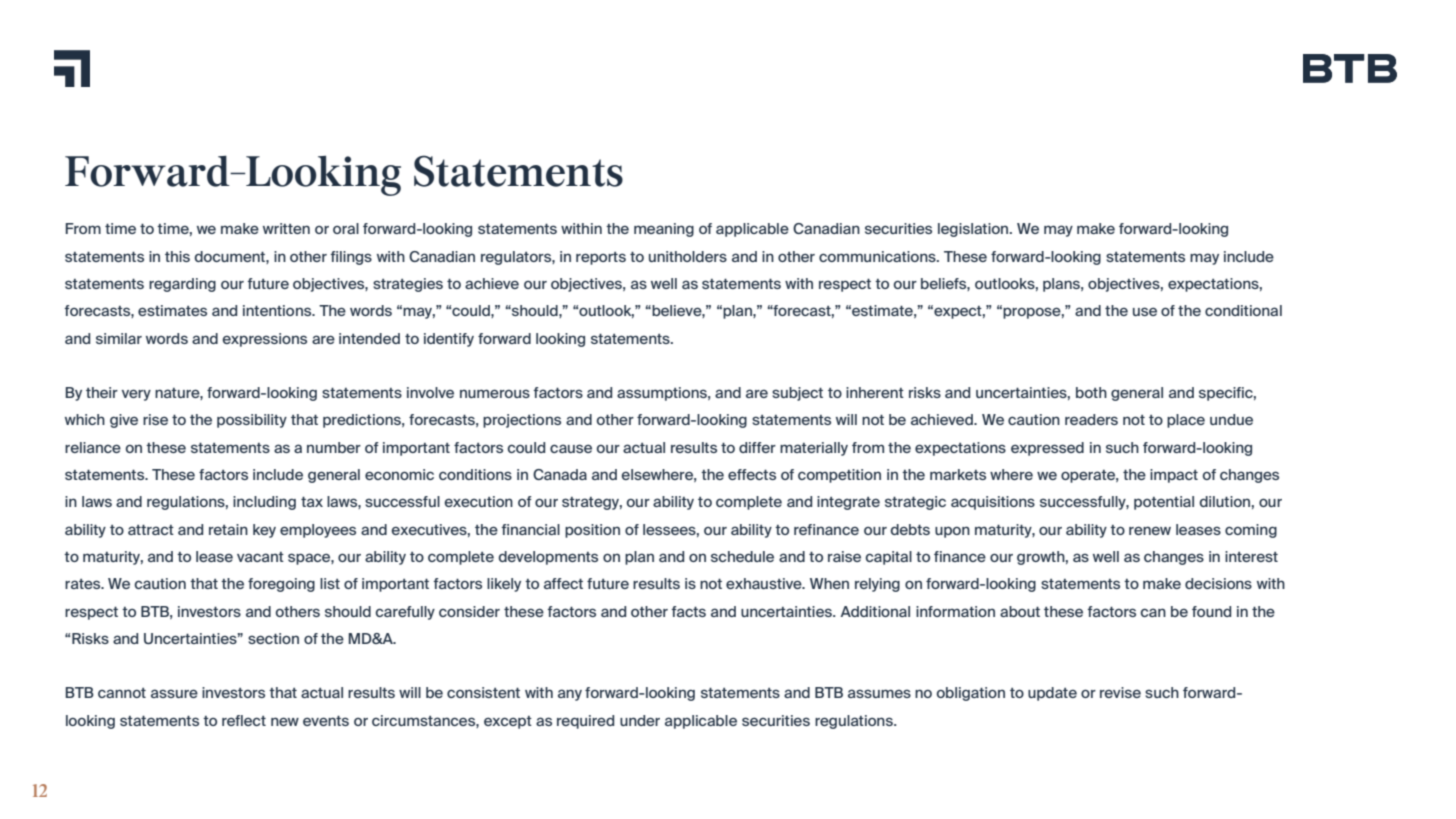 This page has height=819, width=1456. I want to click on impact, so click(1174, 476).
